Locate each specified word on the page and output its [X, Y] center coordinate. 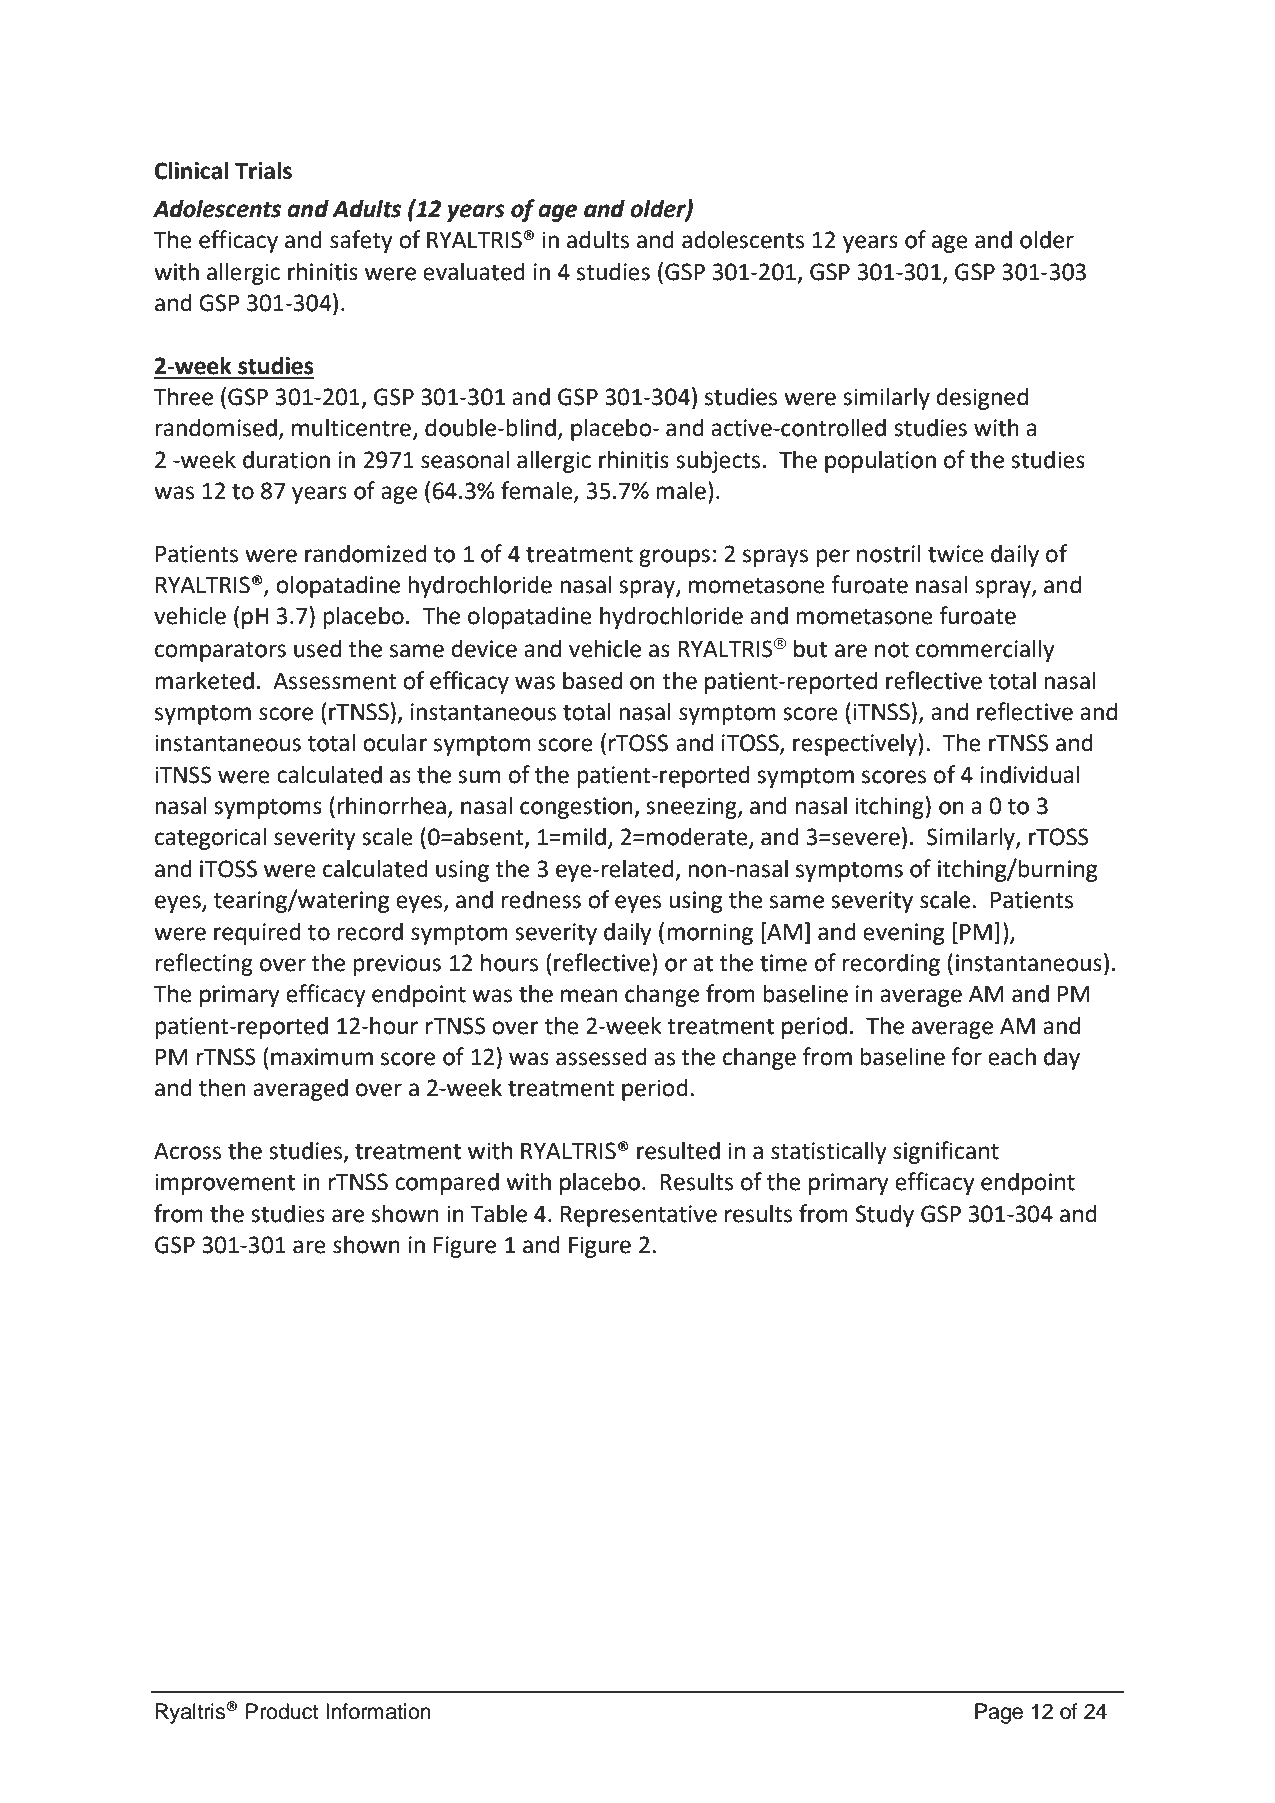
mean [589, 996]
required [257, 933]
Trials [263, 170]
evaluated [474, 271]
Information [378, 1711]
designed [982, 398]
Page [999, 1713]
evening [903, 934]
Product [282, 1711]
